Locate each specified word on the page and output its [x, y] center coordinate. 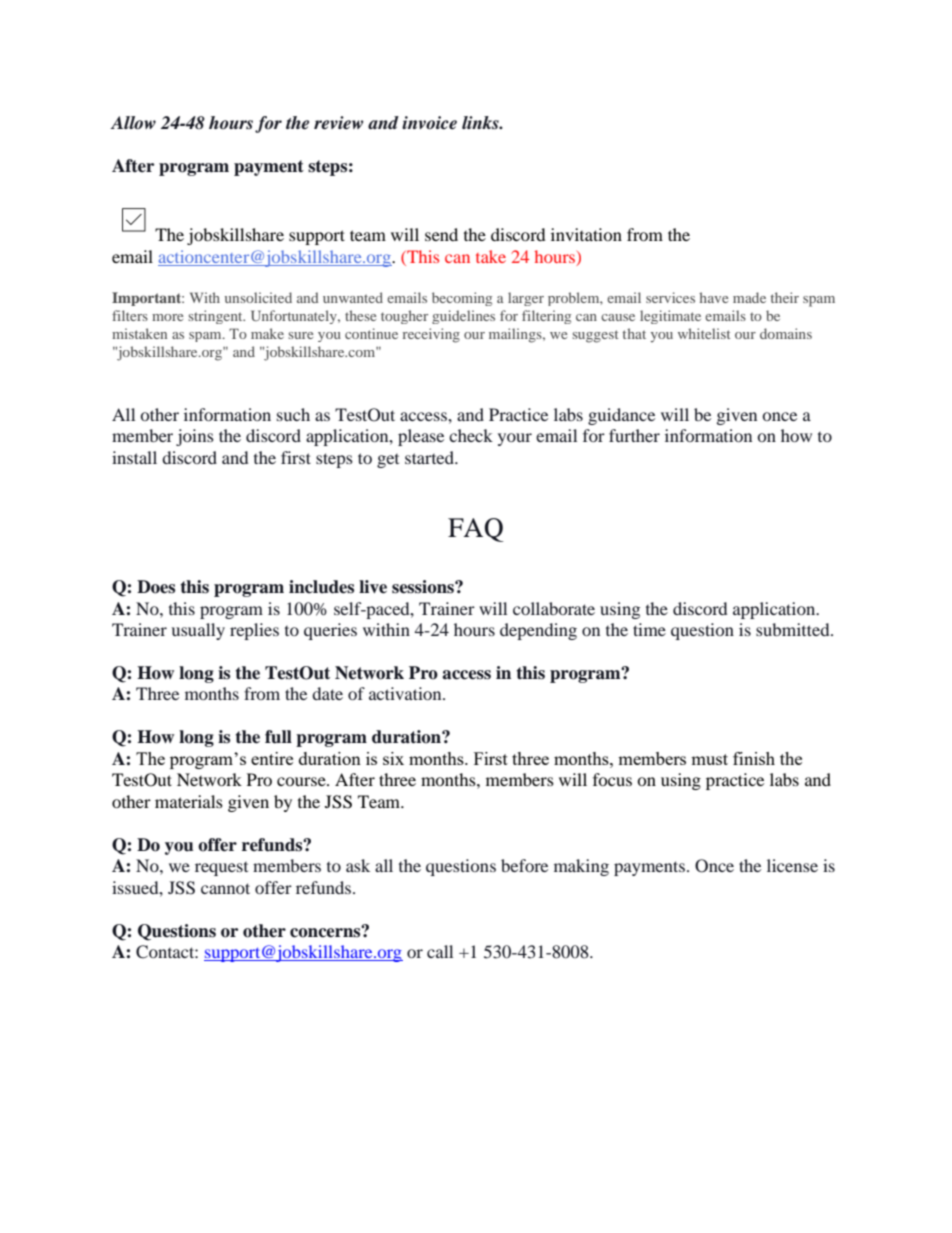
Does [156, 587]
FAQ [476, 530]
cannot [225, 888]
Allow [133, 123]
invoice [429, 123]
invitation [586, 234]
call [440, 951]
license [792, 865]
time [649, 629]
